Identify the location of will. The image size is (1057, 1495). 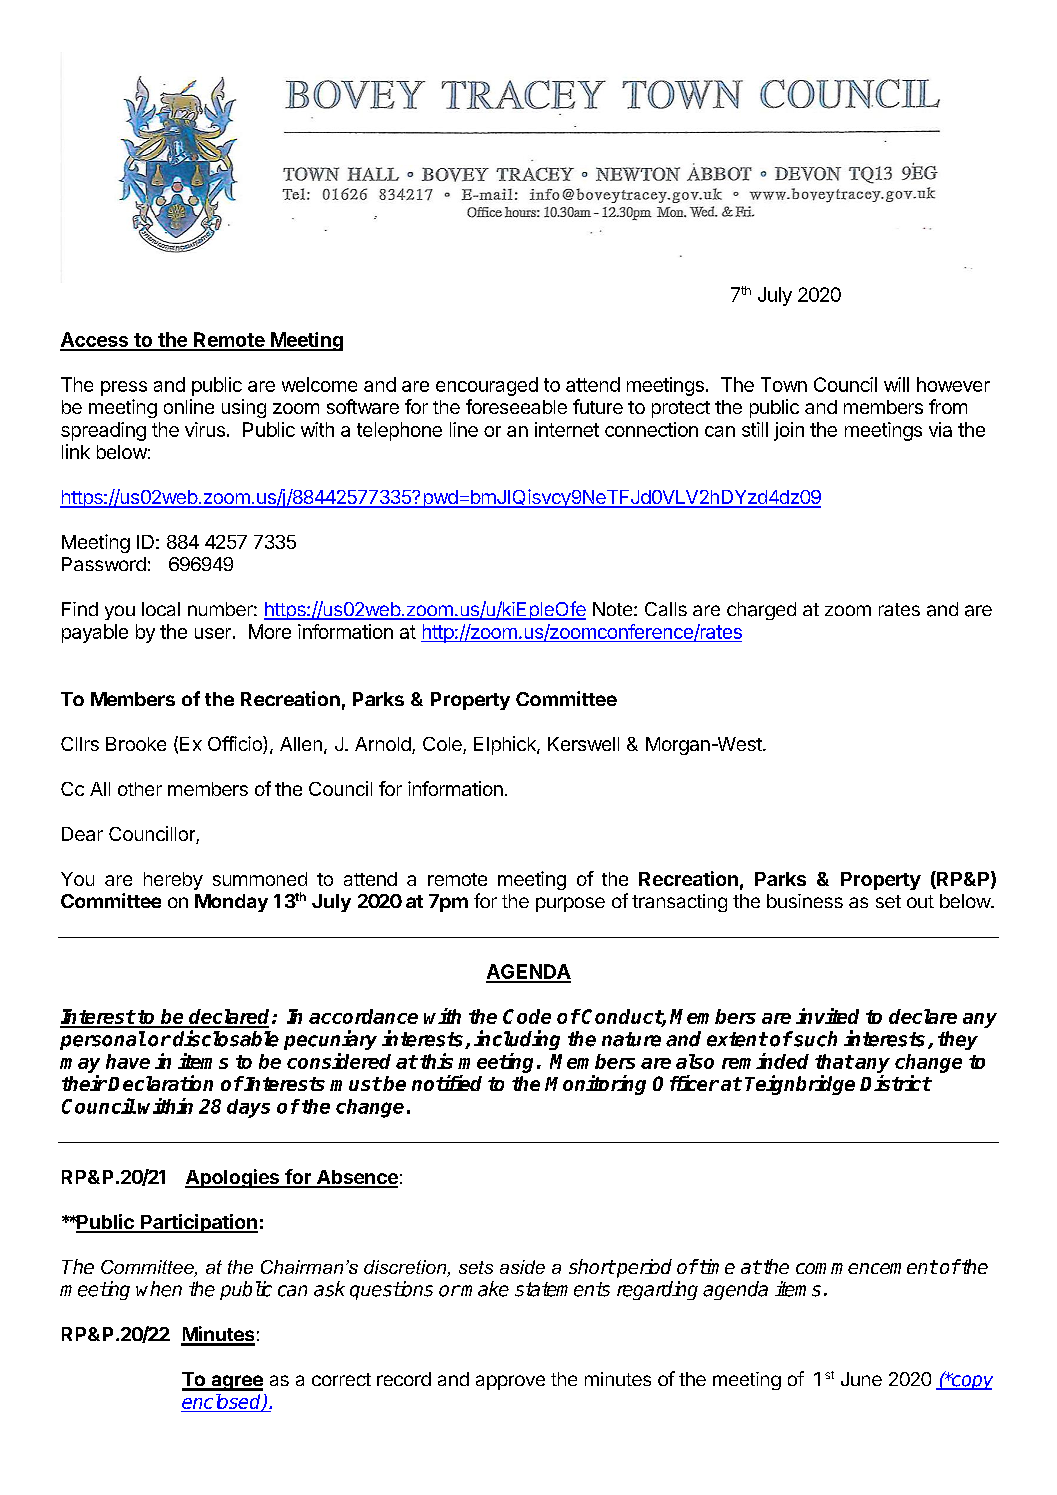
(896, 384).
